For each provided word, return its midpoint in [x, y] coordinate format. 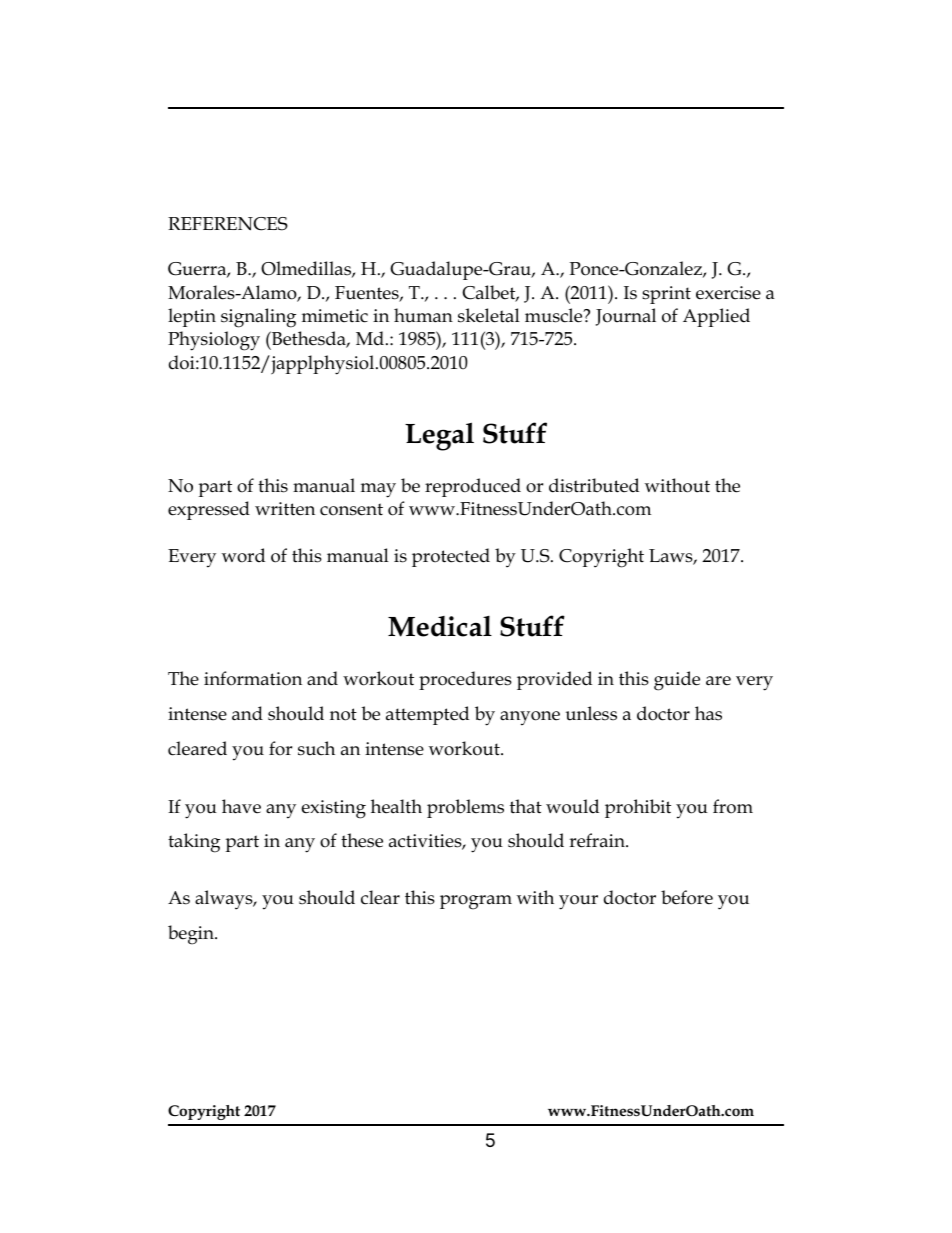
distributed [594, 485]
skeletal [489, 315]
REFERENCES [228, 224]
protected [451, 557]
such [316, 748]
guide [677, 681]
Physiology [214, 341]
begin [192, 935]
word [243, 555]
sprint [666, 295]
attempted [427, 715]
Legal [439, 436]
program [476, 902]
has [708, 713]
